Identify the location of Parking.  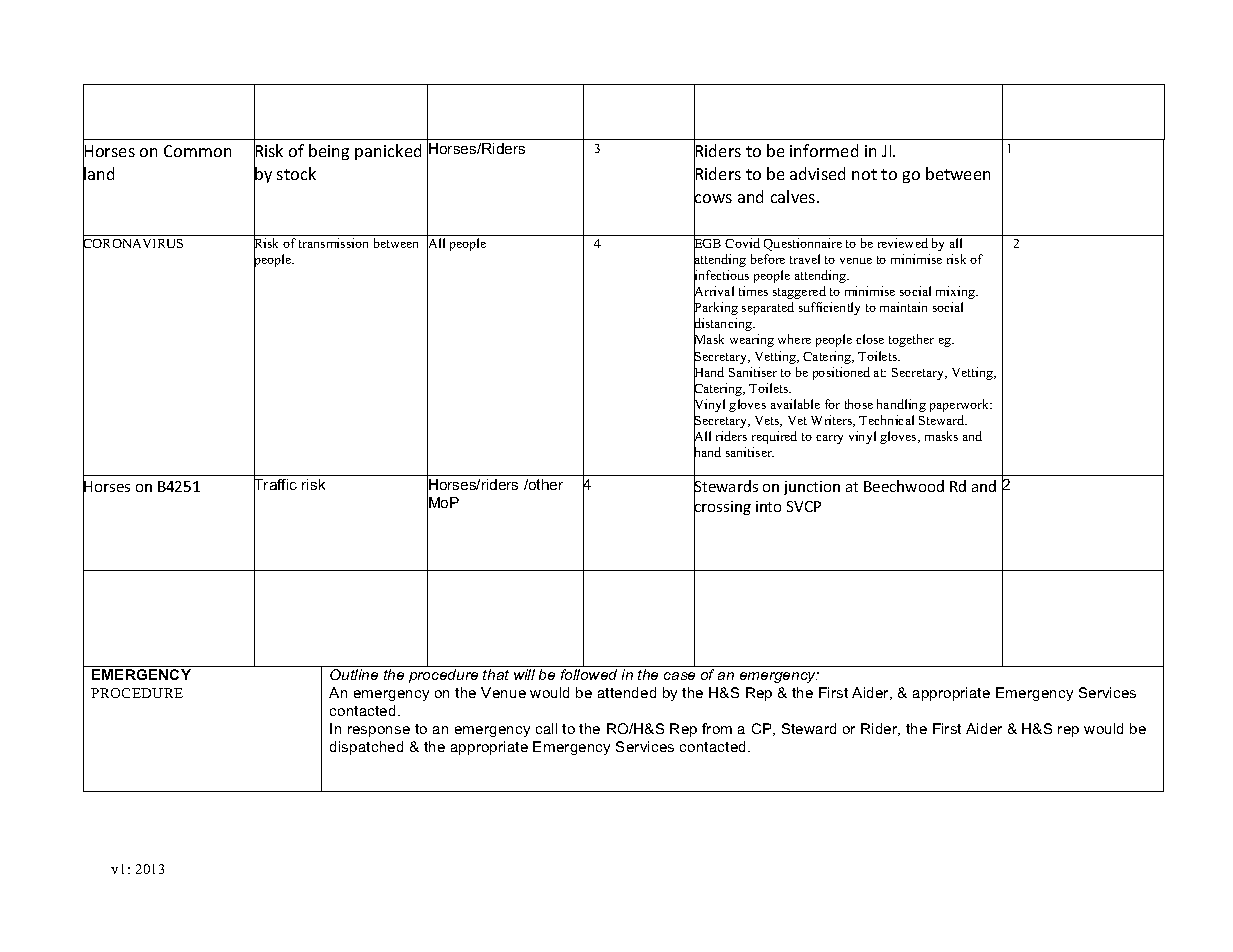
(716, 309).
